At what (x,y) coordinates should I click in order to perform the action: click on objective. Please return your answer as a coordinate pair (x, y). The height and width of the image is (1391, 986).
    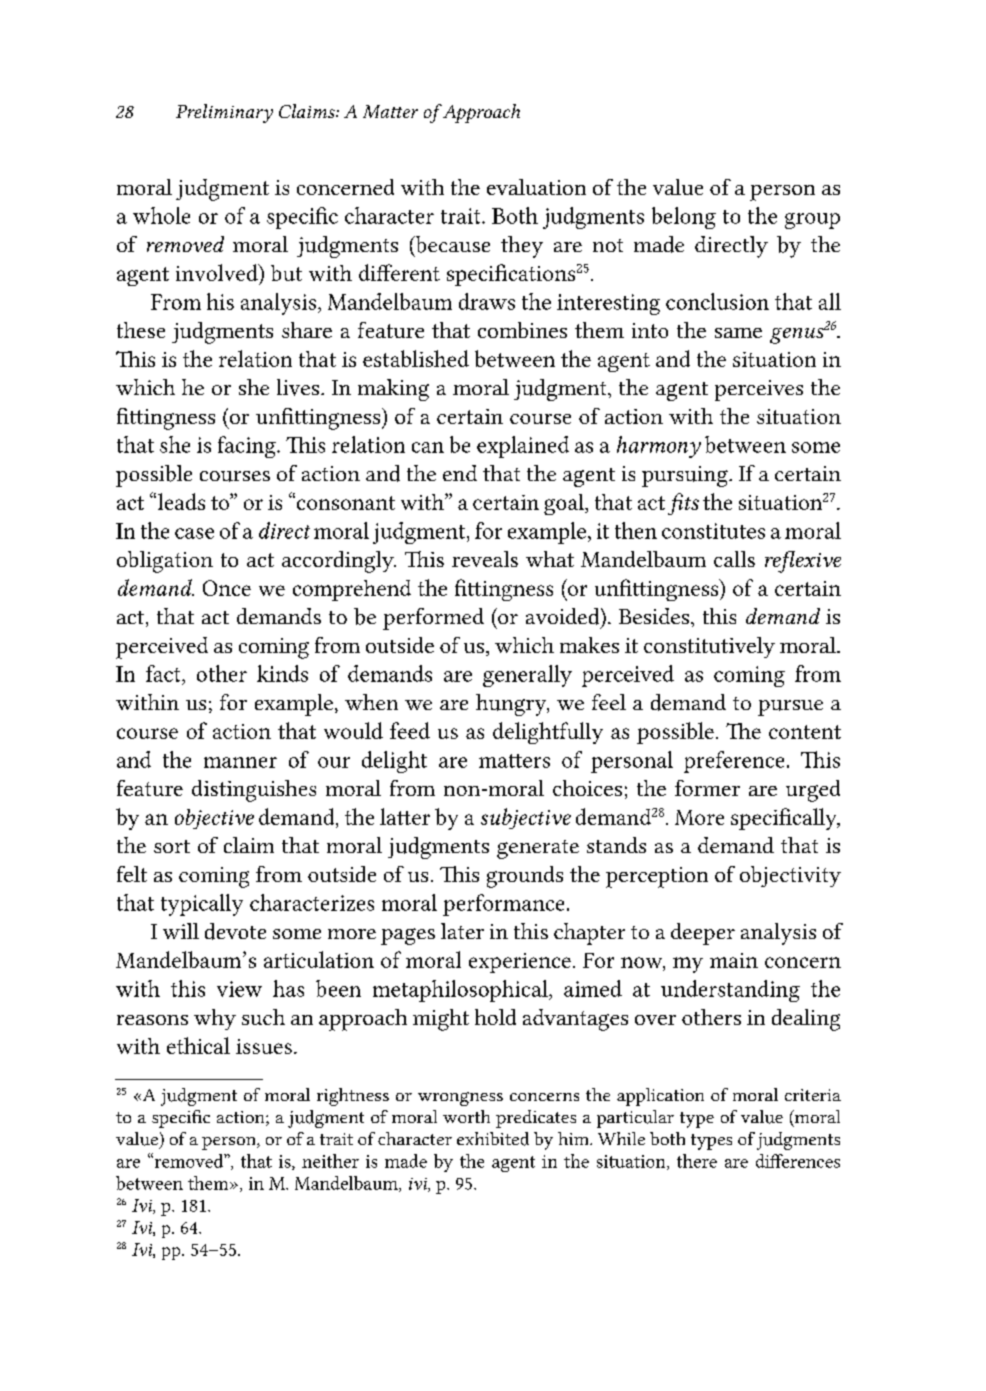
    Looking at the image, I should click on (214, 819).
